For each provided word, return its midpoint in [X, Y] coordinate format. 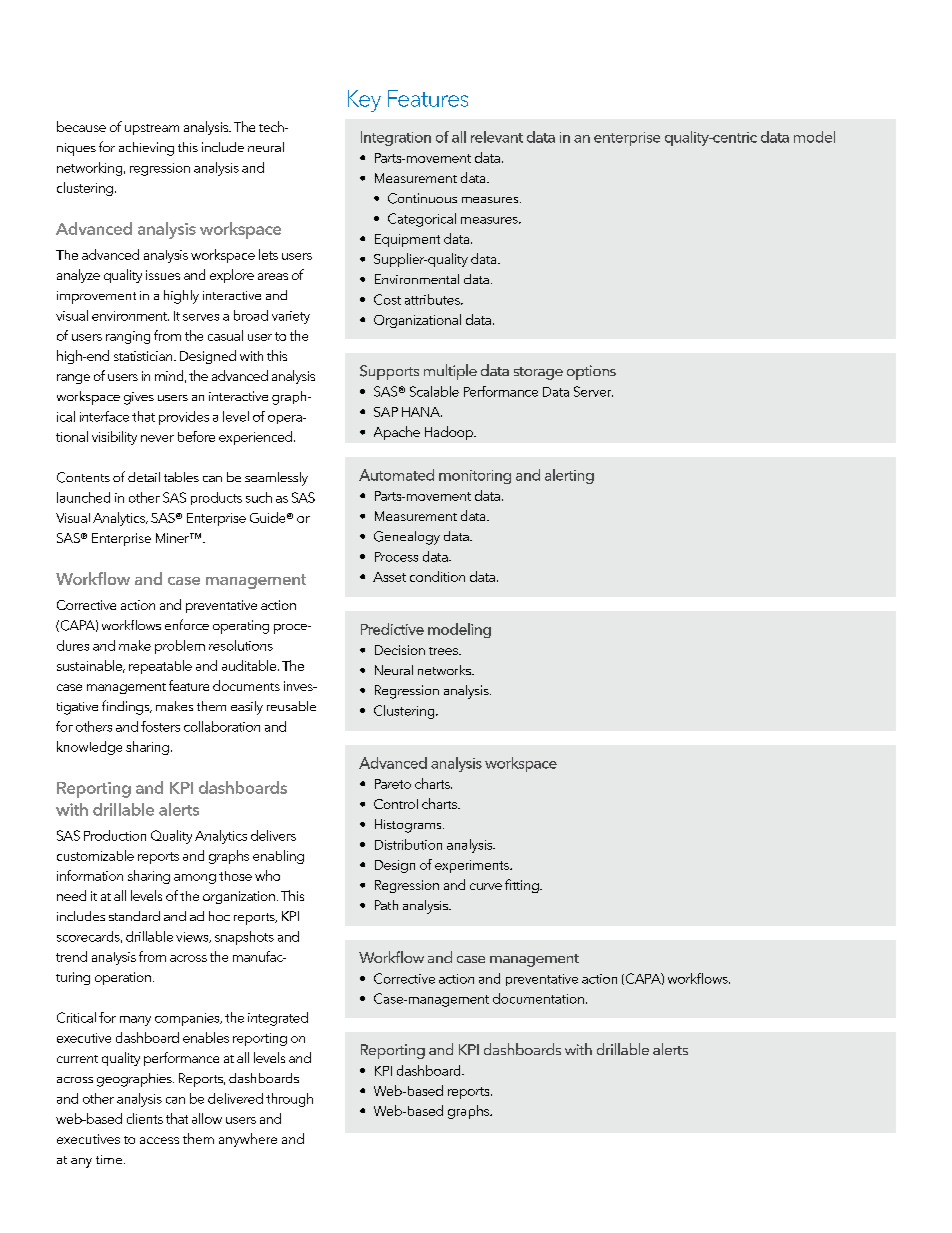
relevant [497, 137]
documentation [538, 998]
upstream [152, 129]
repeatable [160, 667]
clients [145, 1118]
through [289, 1100]
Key [364, 101]
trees [444, 651]
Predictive [392, 629]
